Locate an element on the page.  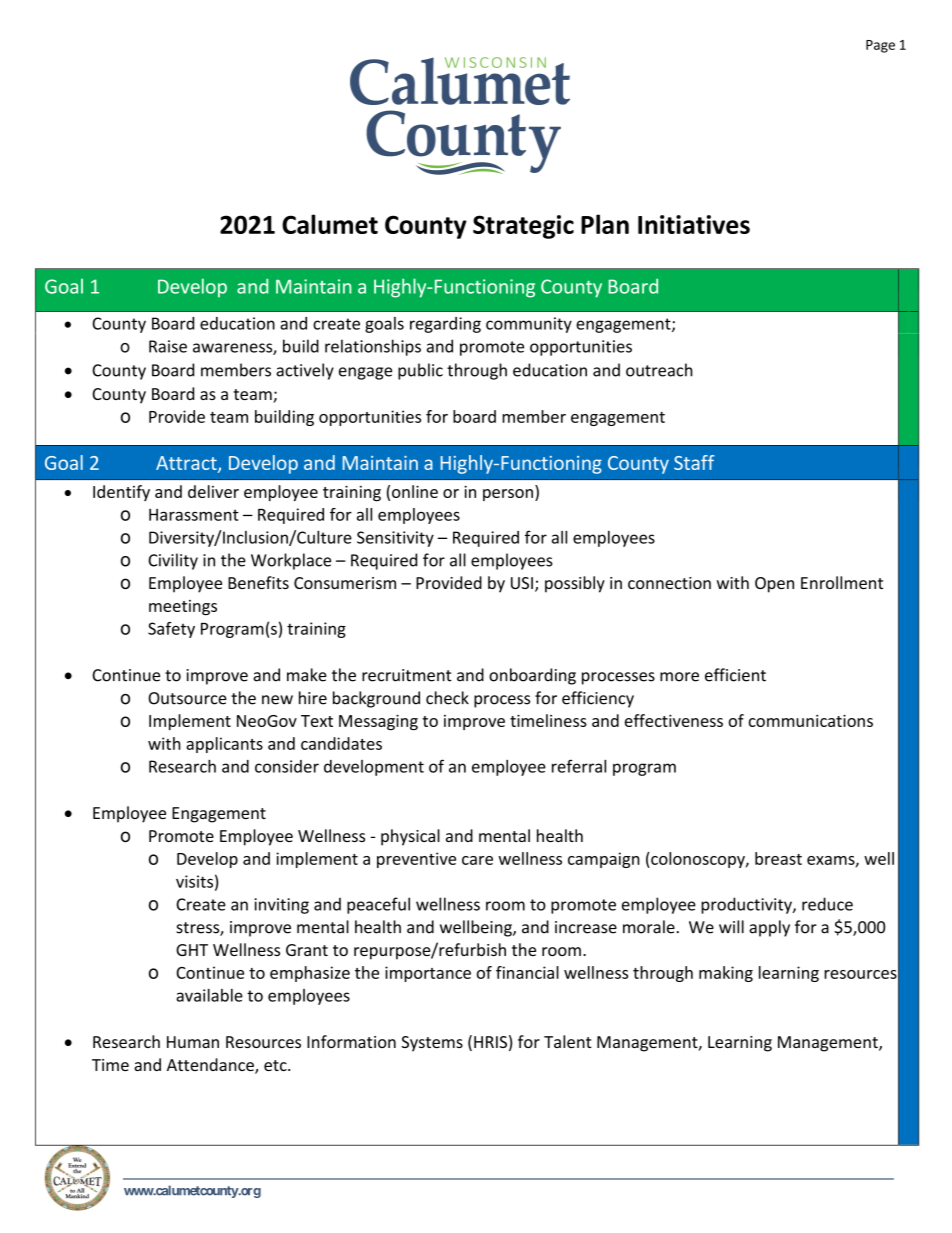
Talent is located at coordinates (568, 1041).
